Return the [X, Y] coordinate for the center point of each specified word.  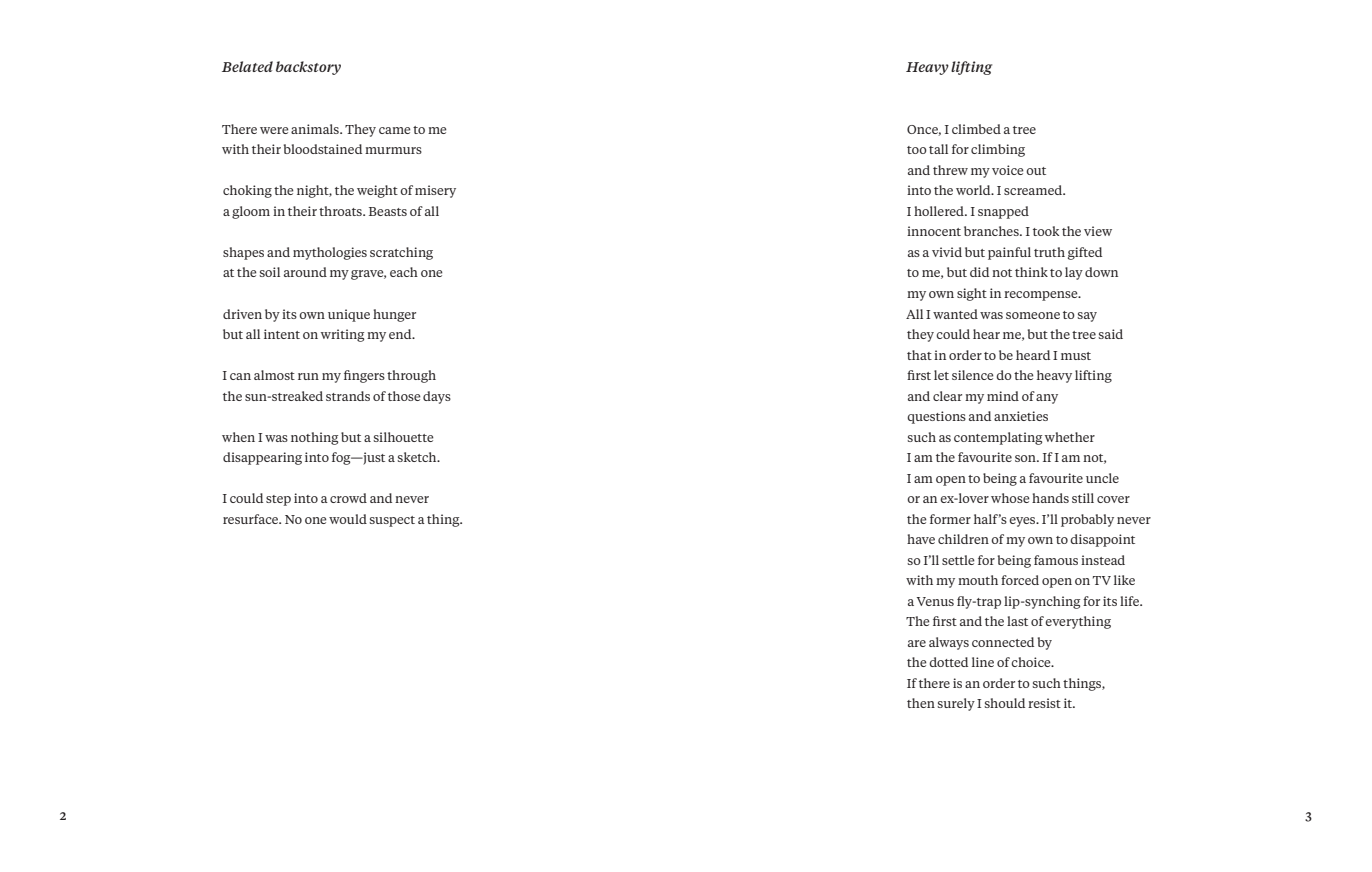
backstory [308, 68]
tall [938, 149]
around [305, 272]
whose [1010, 498]
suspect [392, 521]
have [921, 539]
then [921, 703]
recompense [1042, 296]
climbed [976, 129]
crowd [348, 498]
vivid [947, 252]
